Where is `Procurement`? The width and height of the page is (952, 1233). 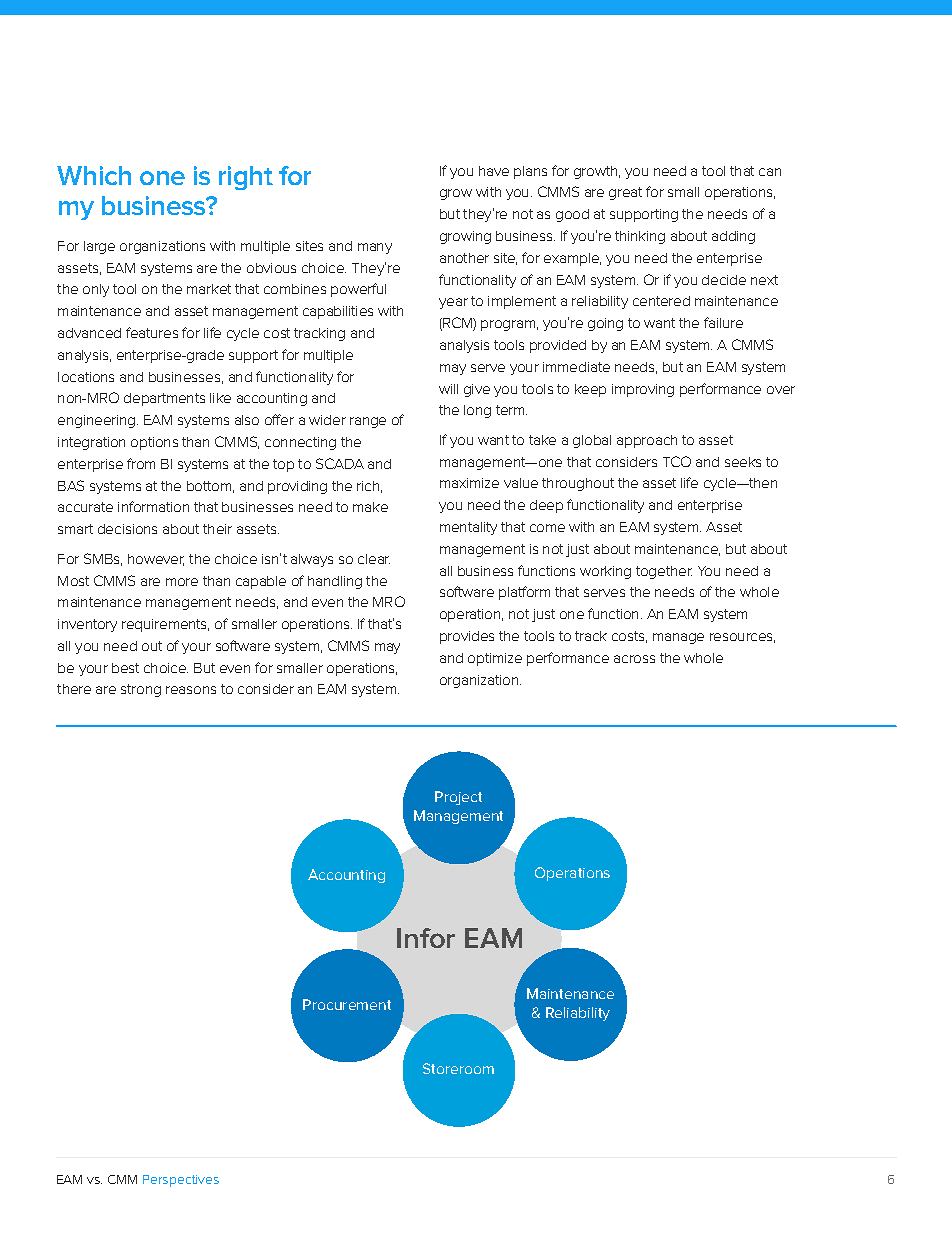
Procurement is located at coordinates (347, 1004).
